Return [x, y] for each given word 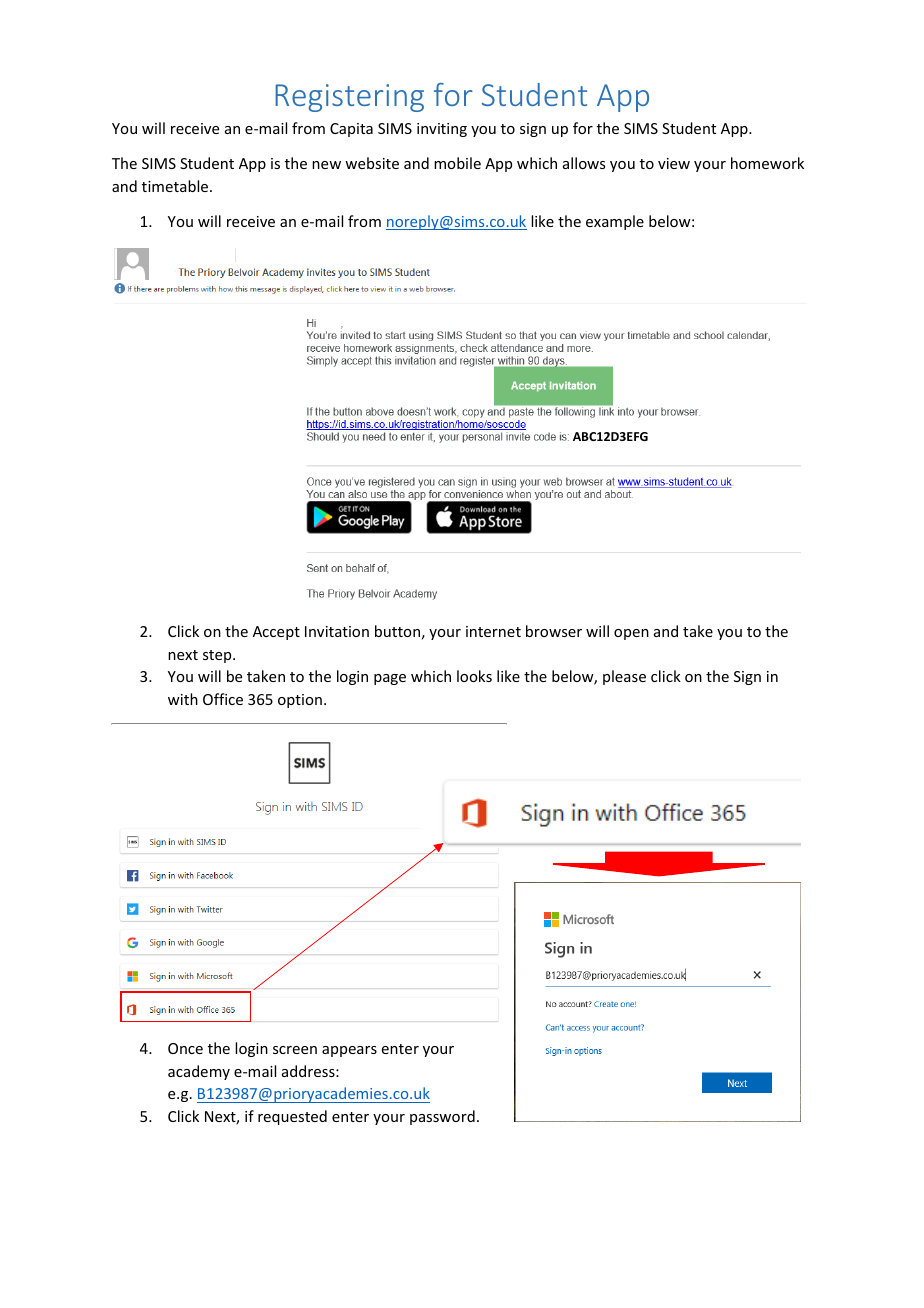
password [442, 1117]
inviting [442, 130]
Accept [276, 633]
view [674, 163]
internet [493, 631]
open [631, 634]
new [326, 165]
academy [199, 1072]
